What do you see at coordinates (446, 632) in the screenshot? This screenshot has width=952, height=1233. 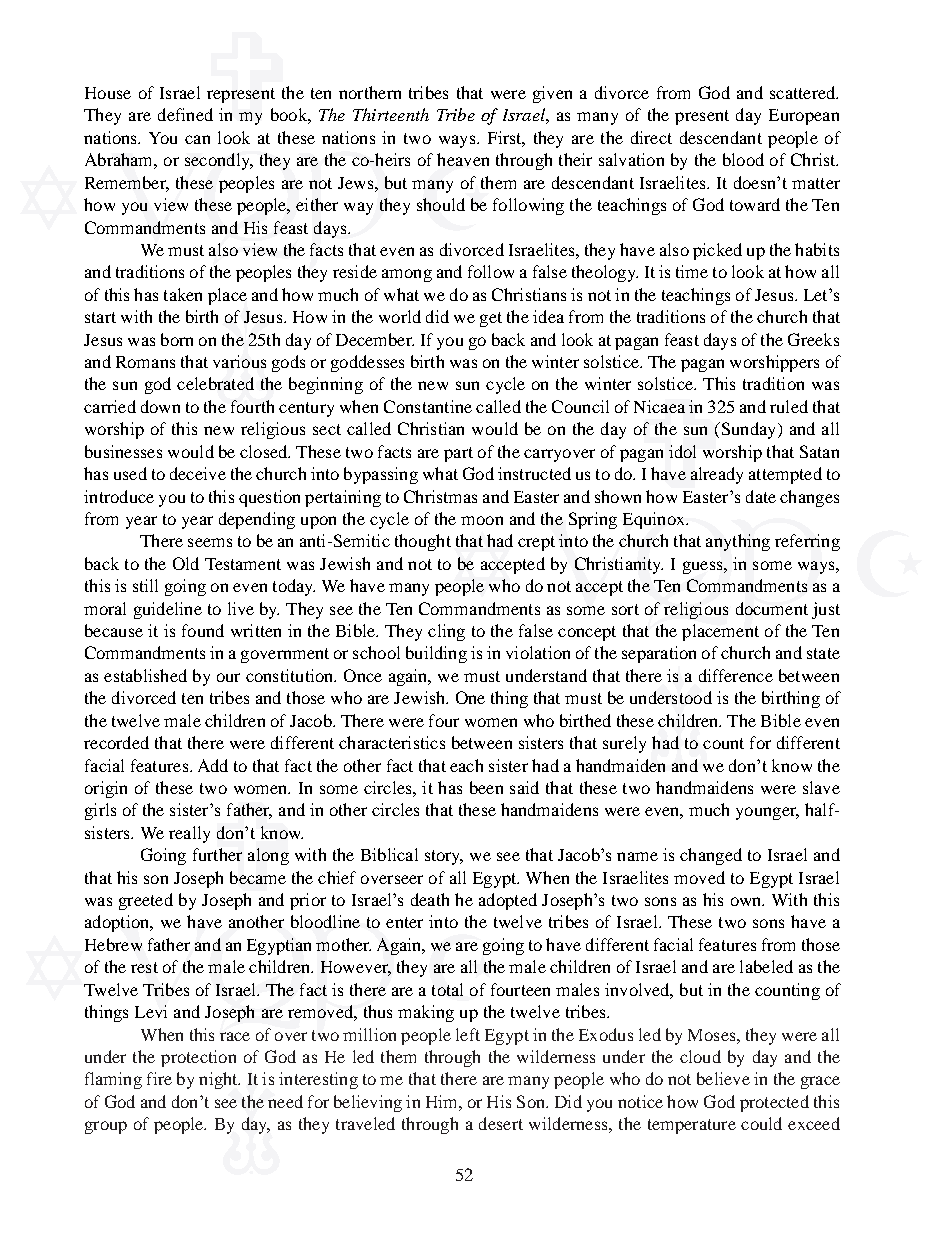 I see `cling` at bounding box center [446, 632].
